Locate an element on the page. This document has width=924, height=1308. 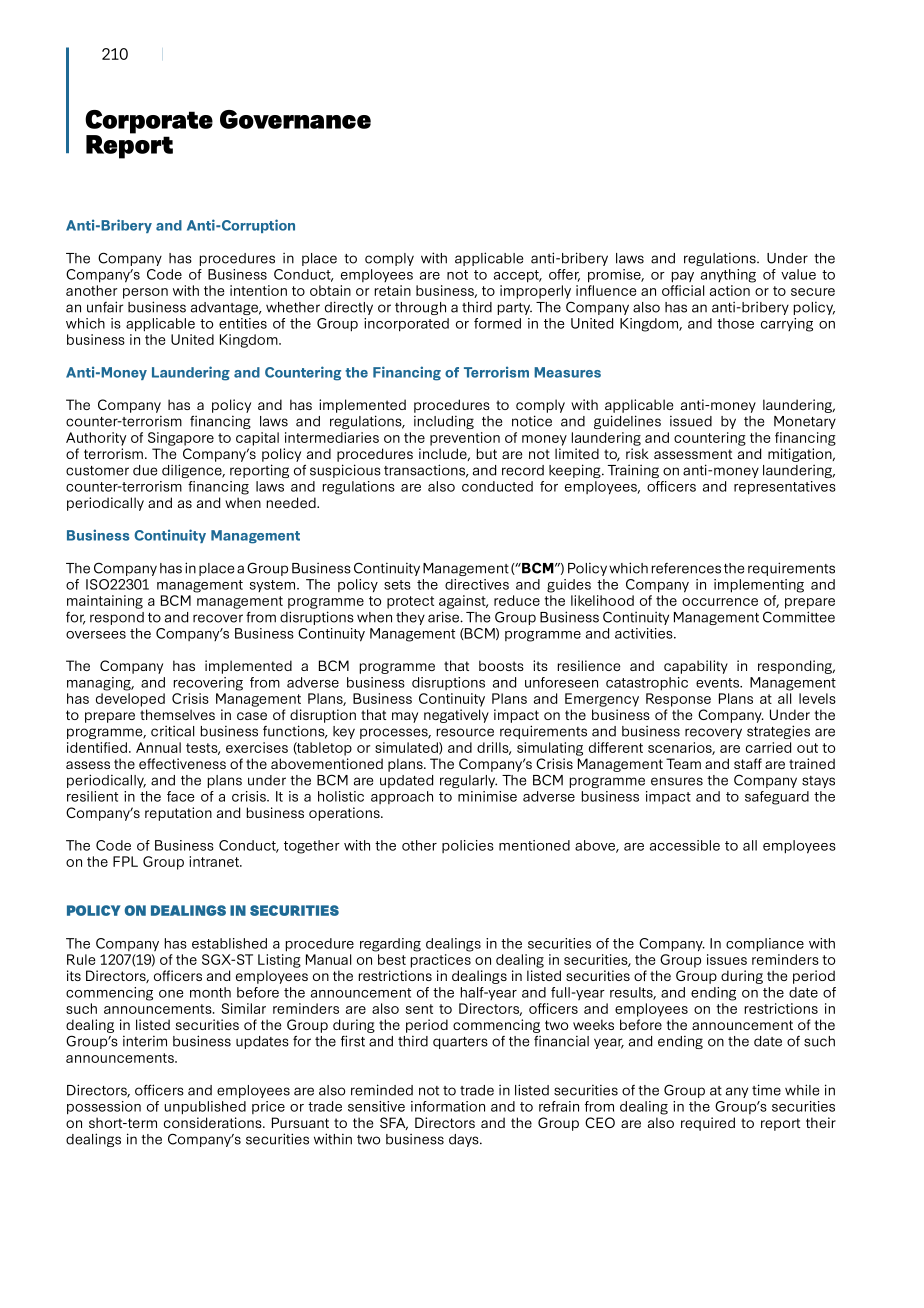
information is located at coordinates (448, 1106).
